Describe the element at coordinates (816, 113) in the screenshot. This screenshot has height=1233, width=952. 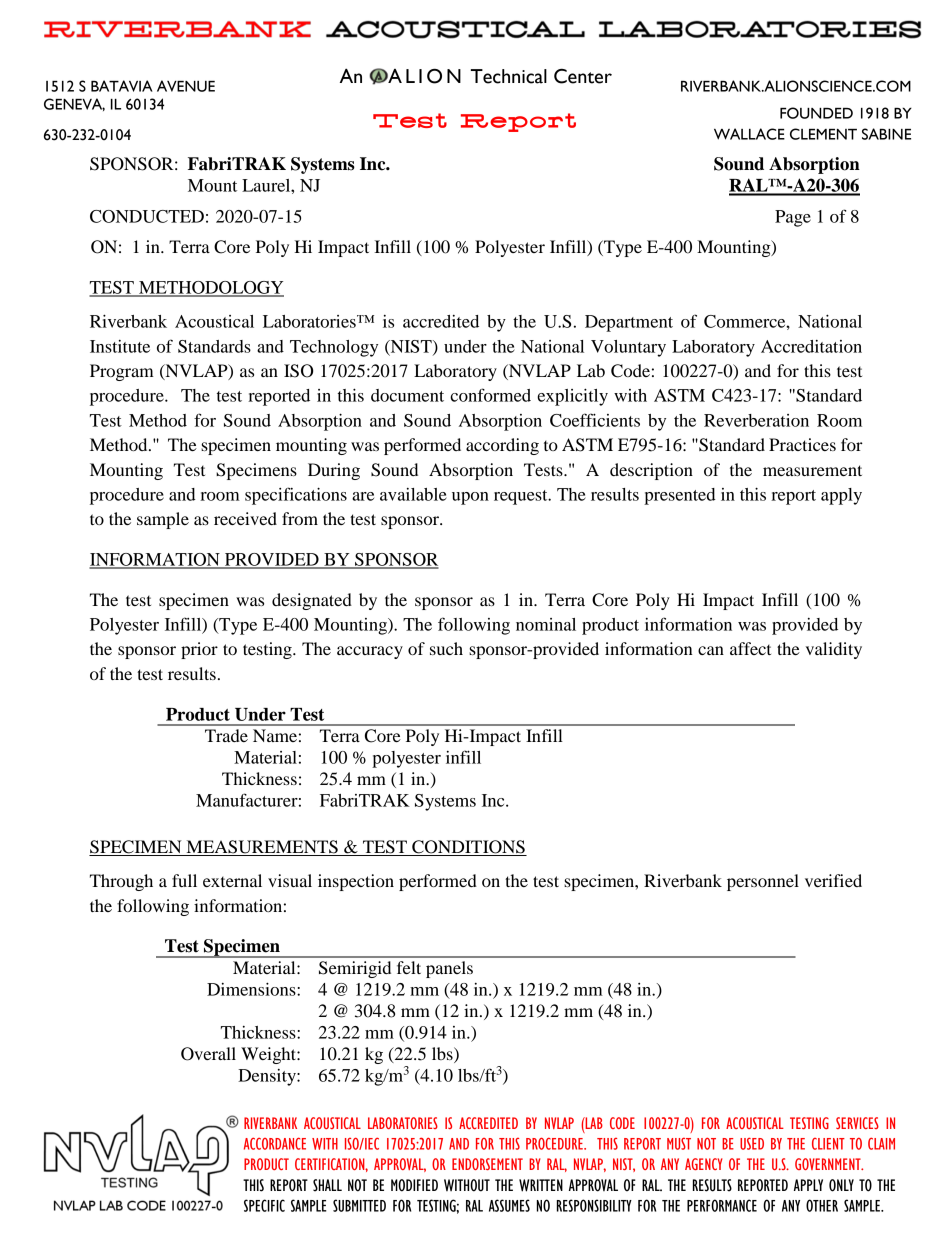
I see `FOUNDED` at that location.
